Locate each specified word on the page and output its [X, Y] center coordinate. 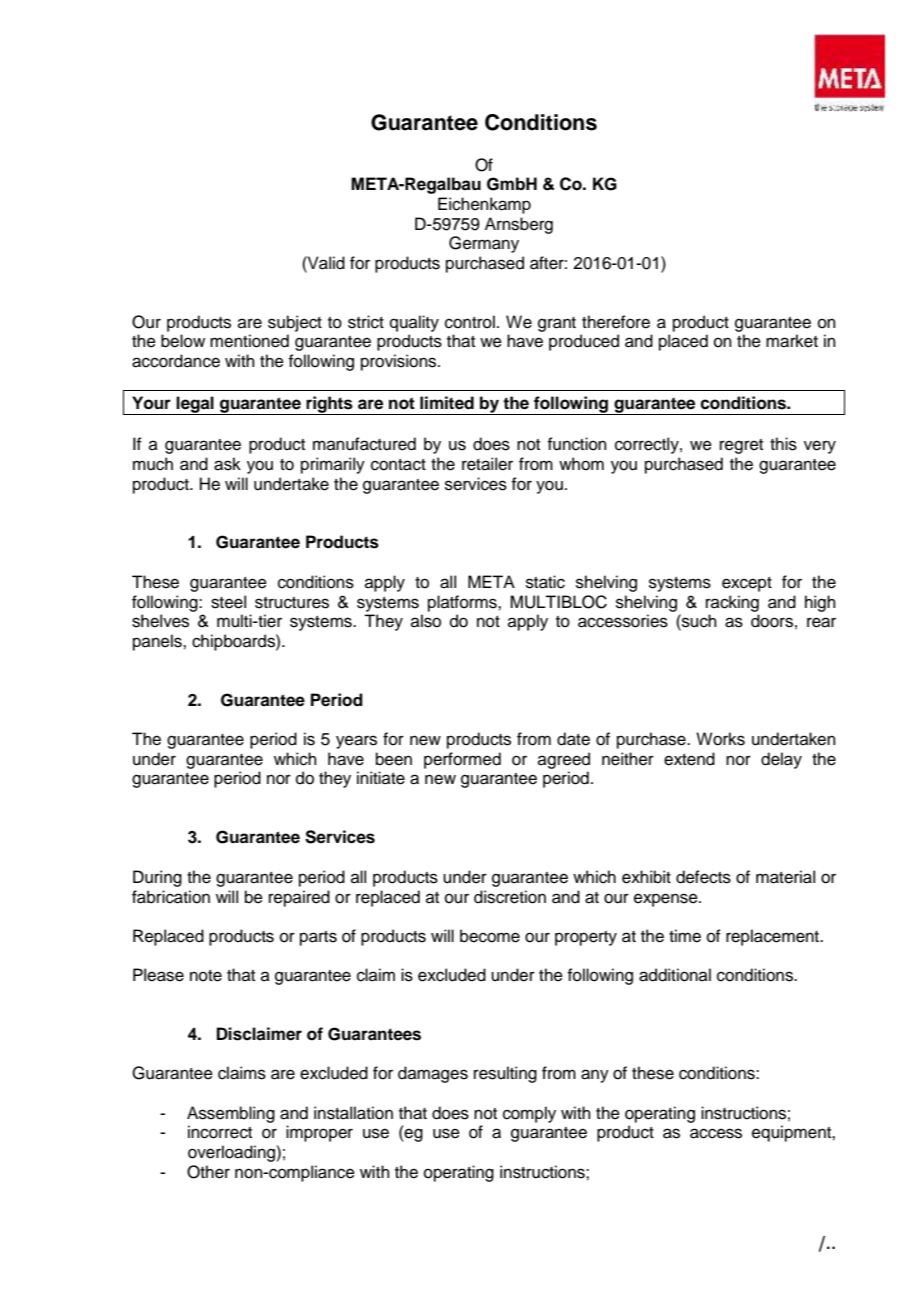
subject [295, 323]
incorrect [220, 1132]
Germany [484, 244]
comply [529, 1114]
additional [675, 975]
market [792, 341]
